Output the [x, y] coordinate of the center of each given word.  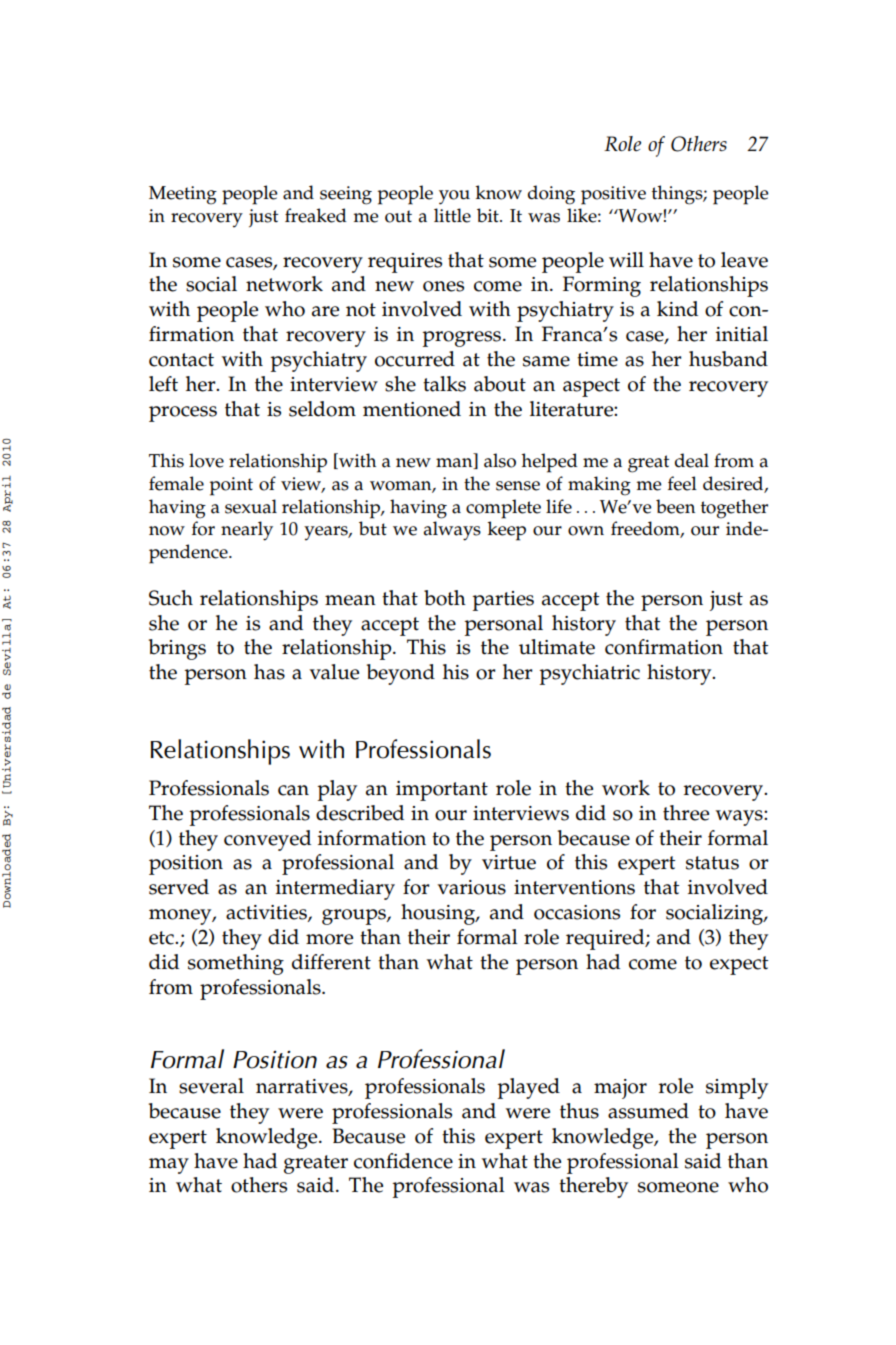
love [206, 460]
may [169, 1166]
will [626, 259]
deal [692, 460]
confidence [403, 1161]
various [471, 887]
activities [267, 913]
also [500, 460]
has [269, 672]
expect [739, 965]
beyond [401, 674]
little [452, 215]
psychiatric [589, 674]
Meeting [183, 195]
